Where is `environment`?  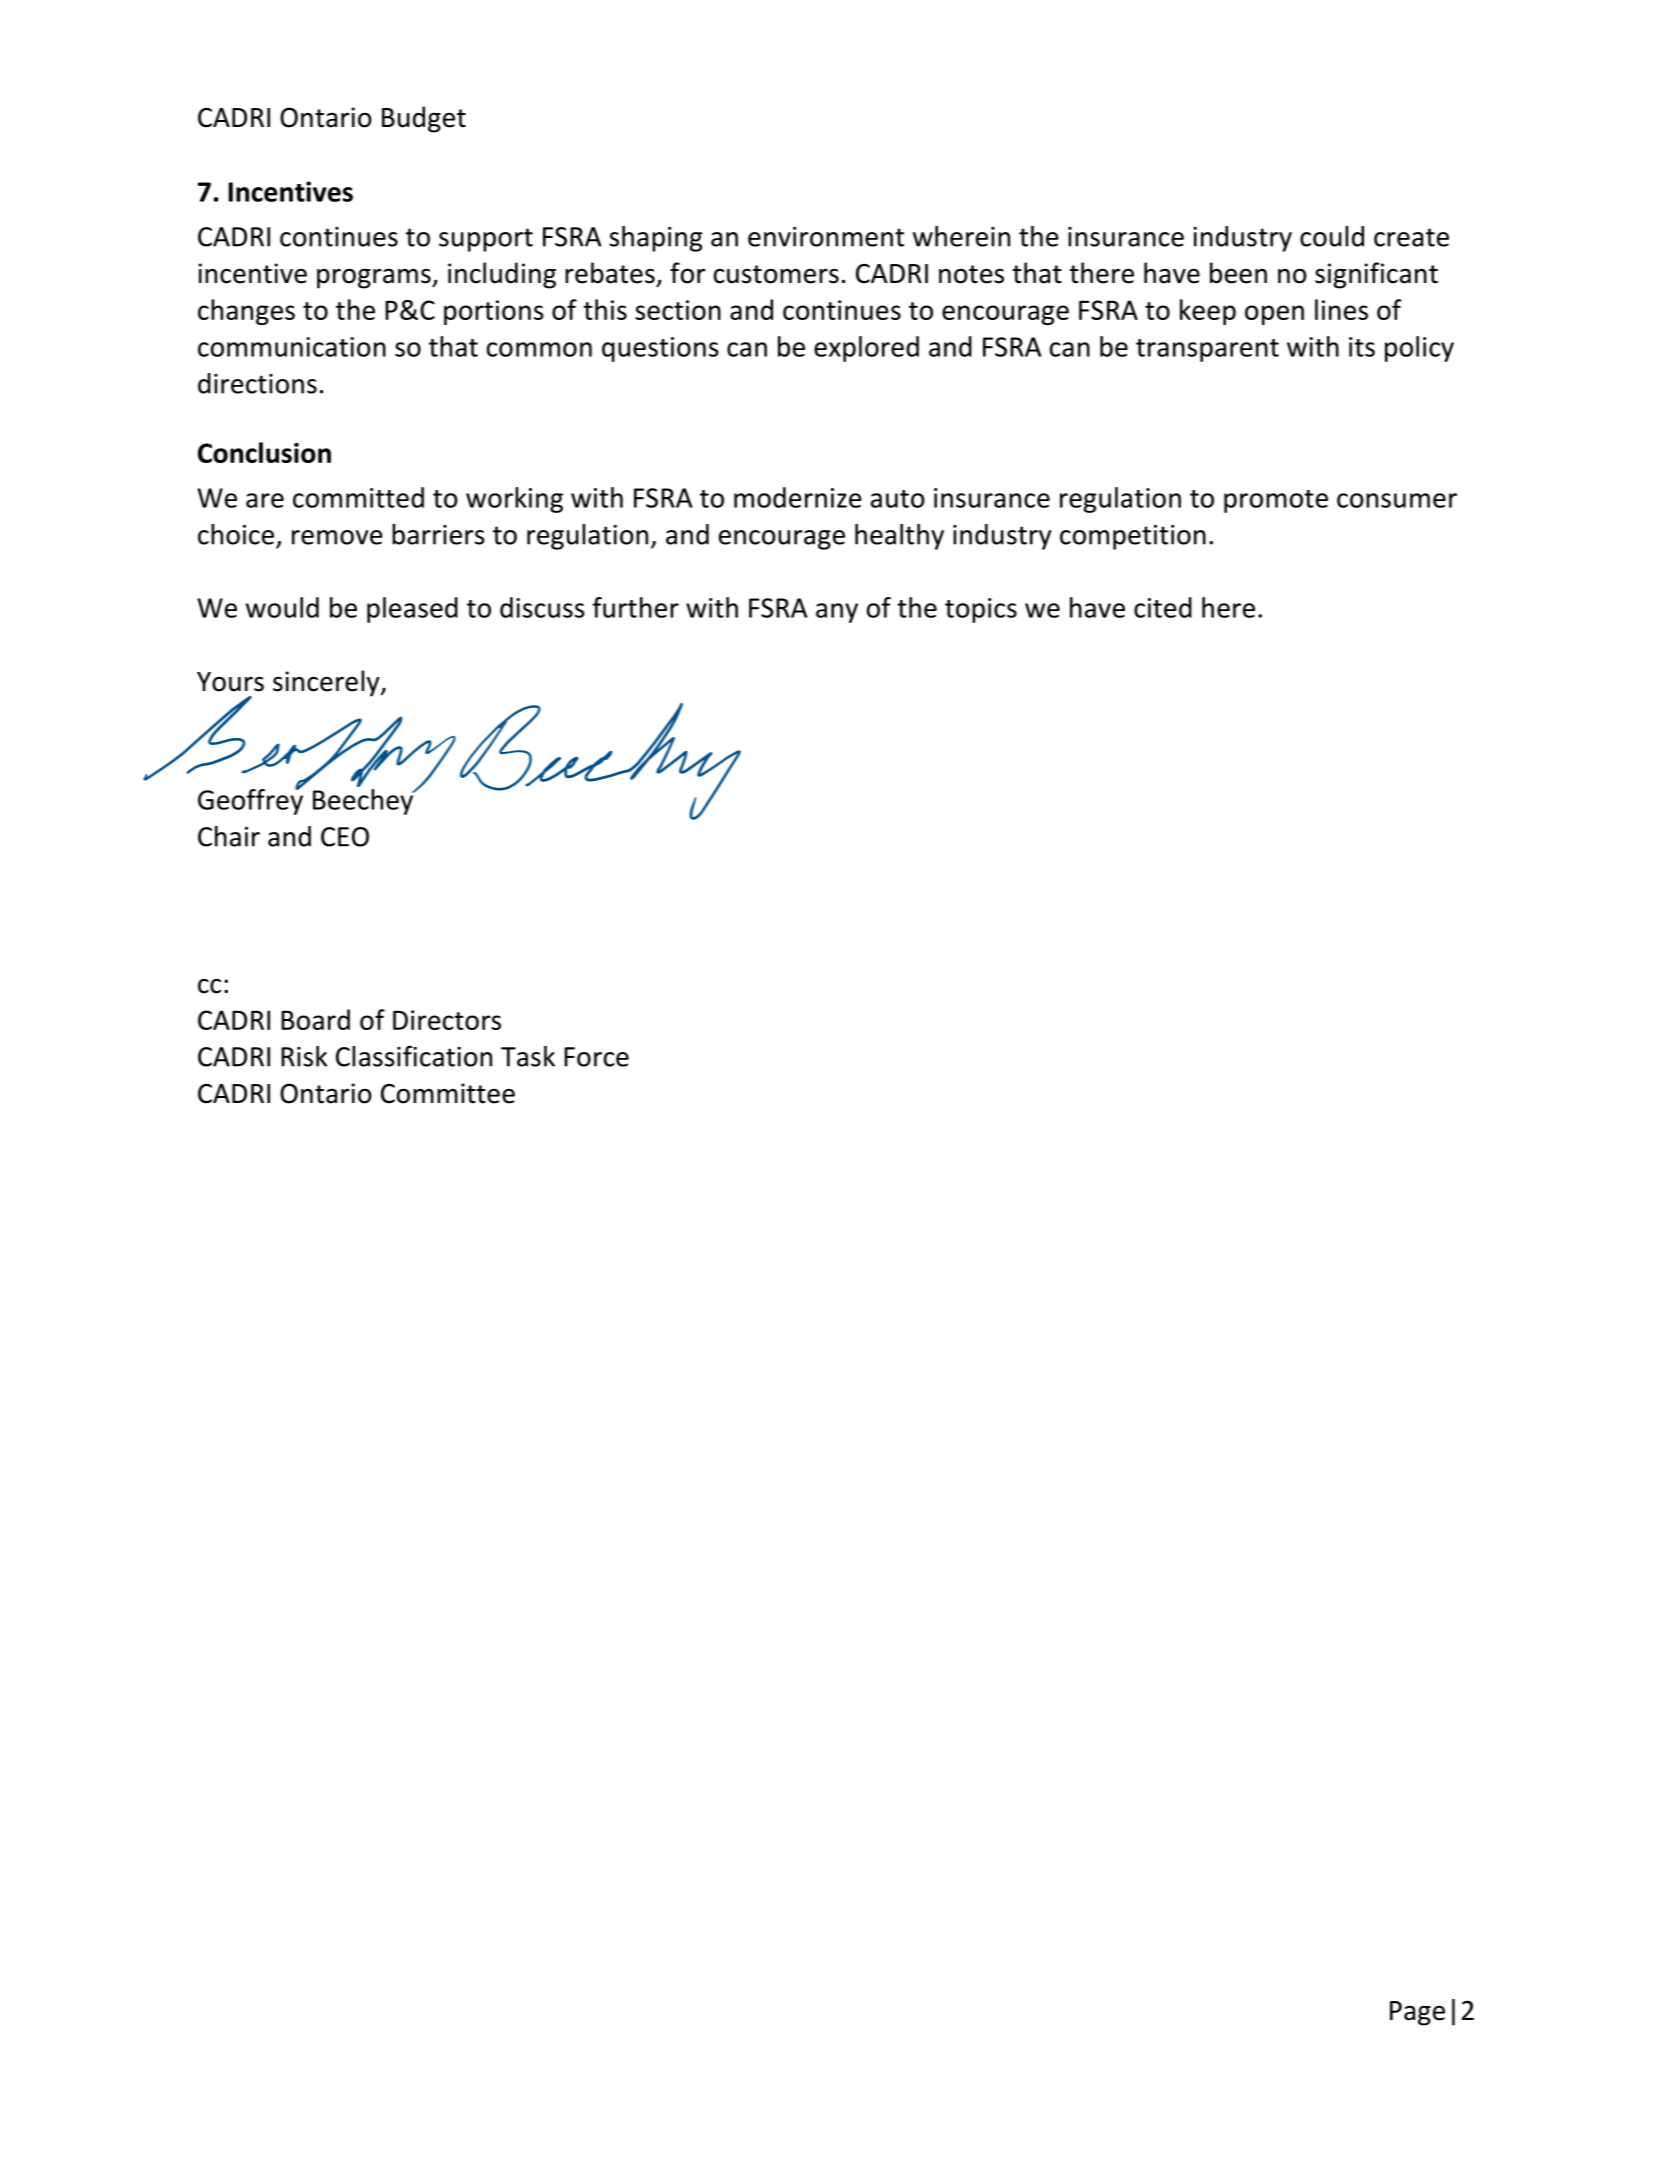 environment is located at coordinates (826, 237).
